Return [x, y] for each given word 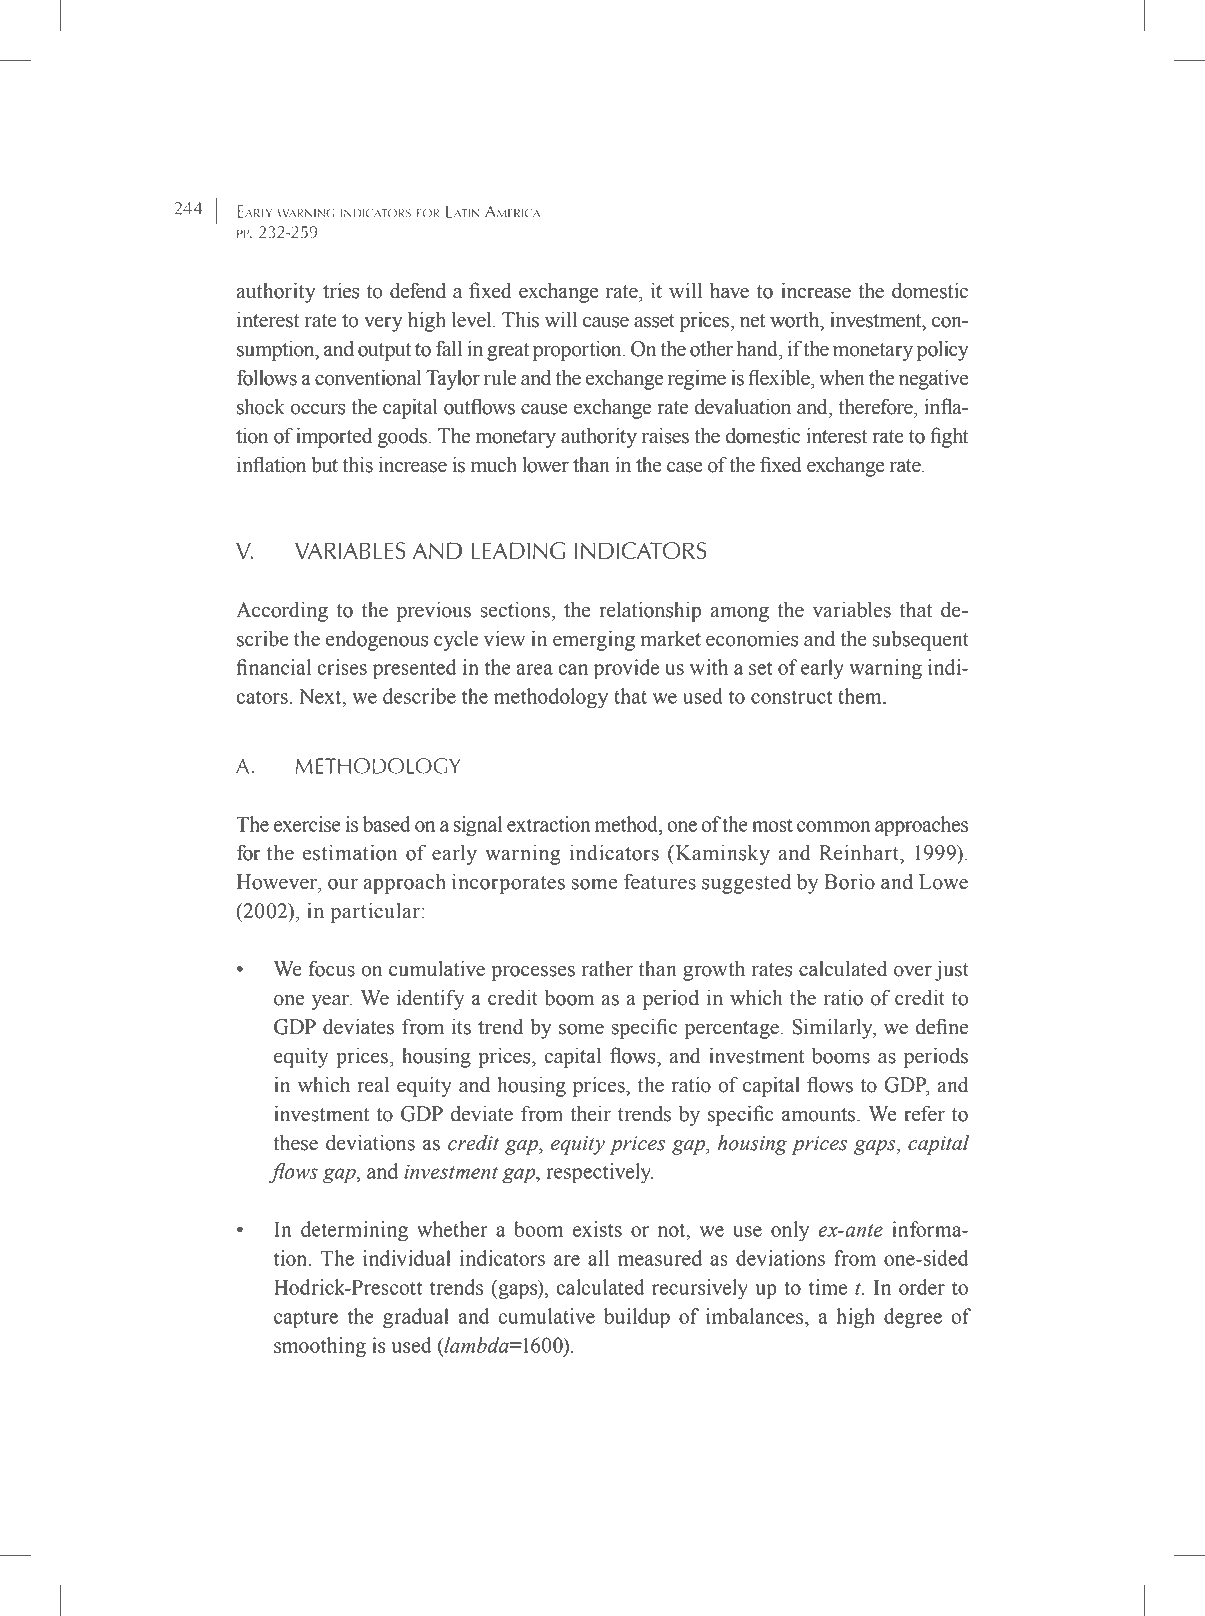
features [660, 881]
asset [654, 321]
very [383, 324]
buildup [637, 1318]
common [834, 826]
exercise [307, 824]
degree [913, 1318]
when [842, 378]
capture [306, 1319]
